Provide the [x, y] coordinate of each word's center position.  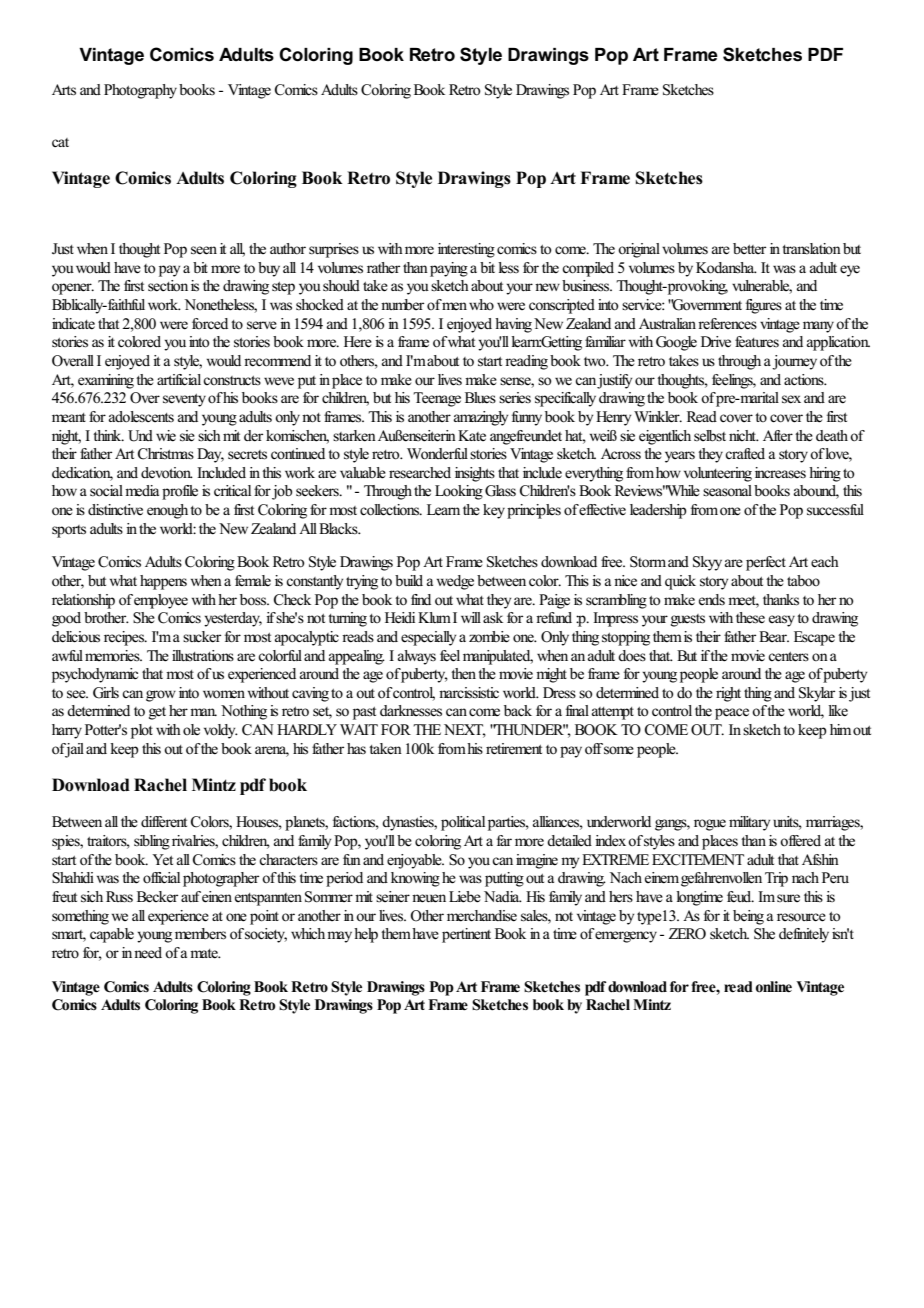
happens [163, 582]
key [494, 511]
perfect [766, 563]
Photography [140, 91]
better [749, 248]
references [727, 324]
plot [142, 731]
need [148, 953]
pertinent [466, 935]
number [402, 304]
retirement [514, 749]
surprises [334, 250]
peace [732, 714]
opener [73, 289]
